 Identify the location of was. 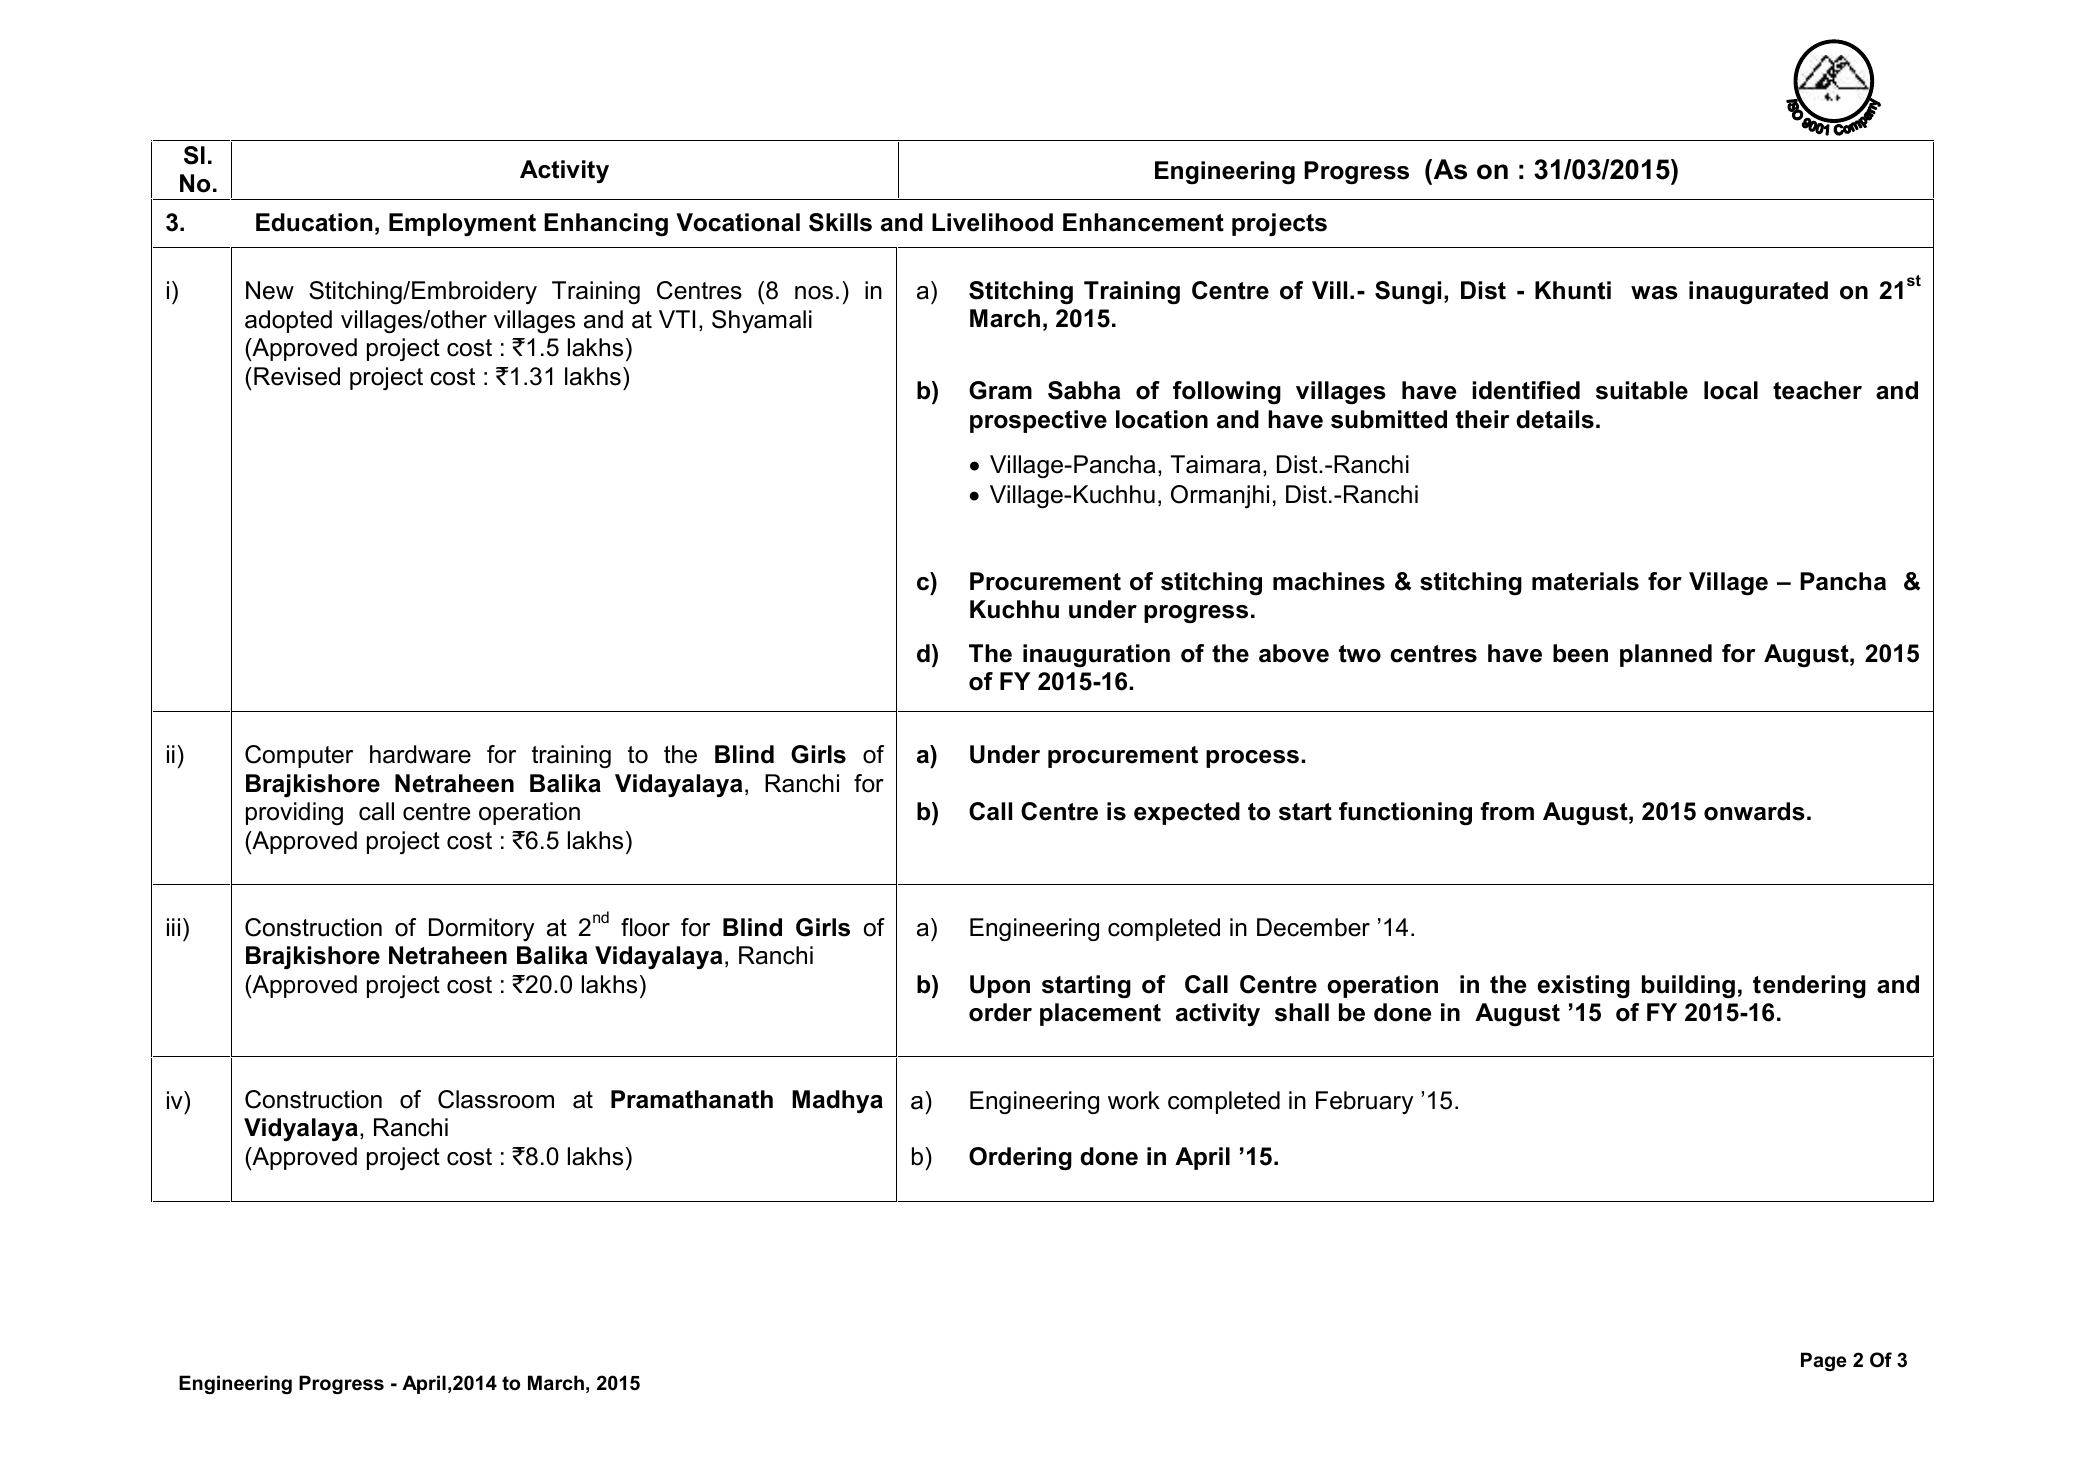
(1654, 293).
